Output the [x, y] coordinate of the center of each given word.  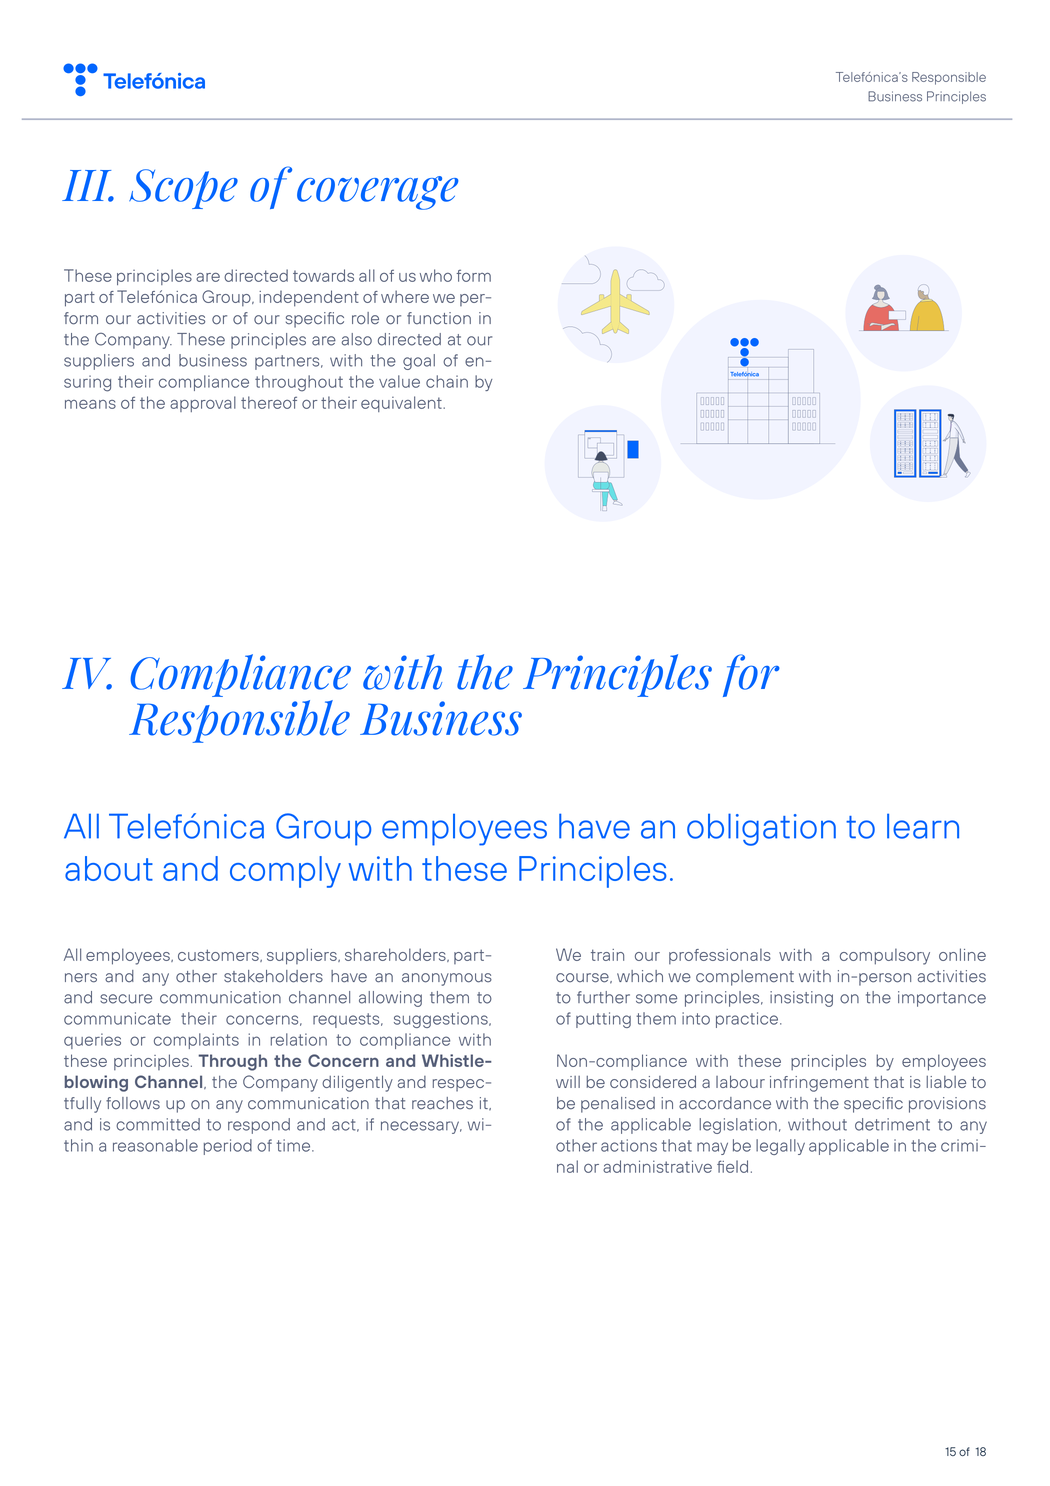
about [109, 868]
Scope [183, 189]
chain [447, 381]
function [439, 318]
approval [203, 404]
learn [923, 826]
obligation [761, 829]
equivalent [402, 404]
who [436, 275]
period [228, 1147]
